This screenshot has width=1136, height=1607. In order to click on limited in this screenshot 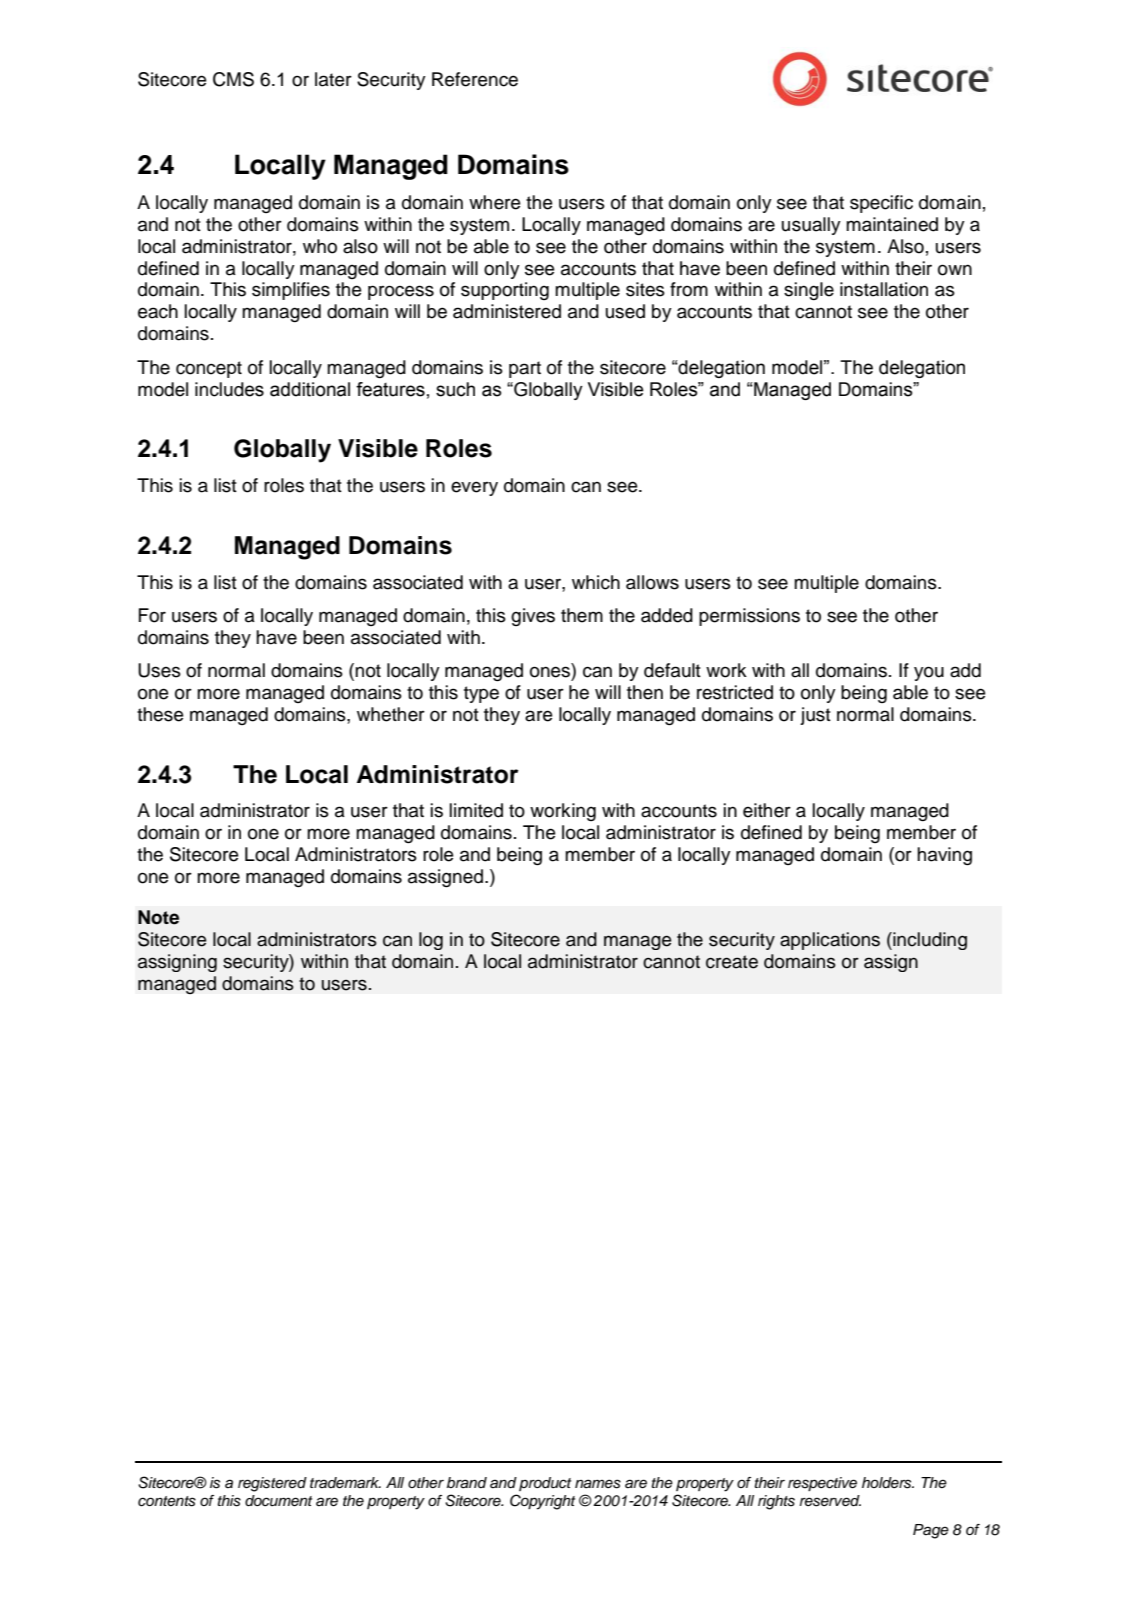, I will do `click(476, 810)`.
